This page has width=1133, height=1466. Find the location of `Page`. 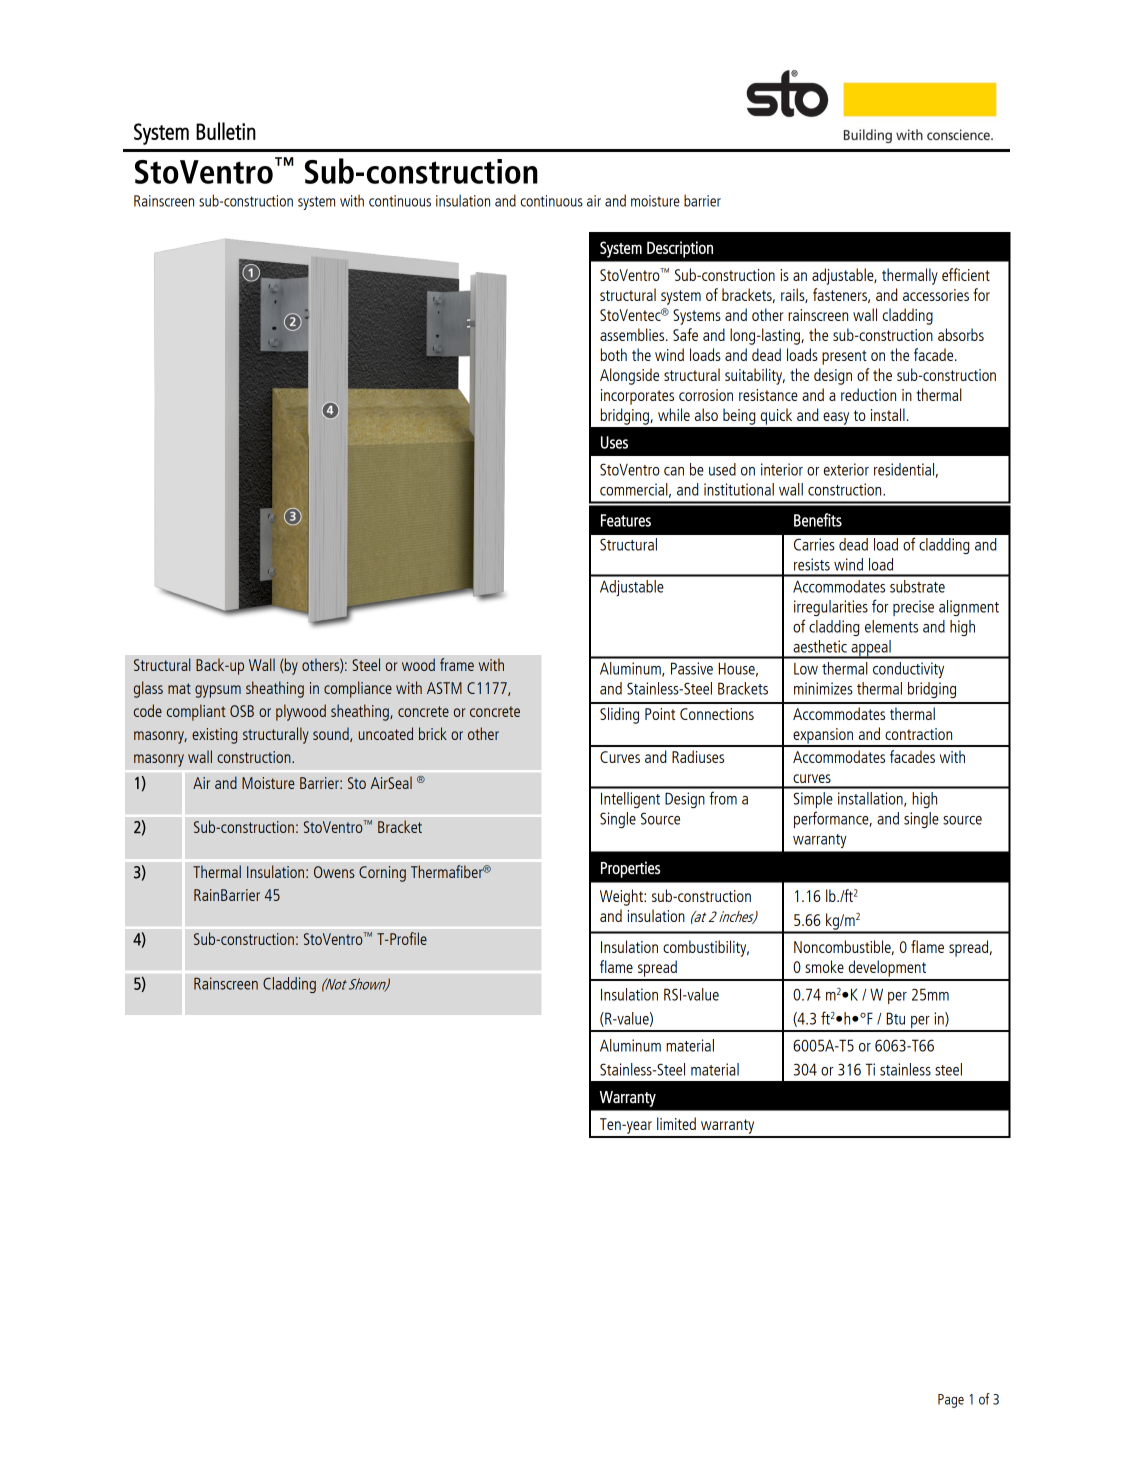

Page is located at coordinates (951, 1401).
